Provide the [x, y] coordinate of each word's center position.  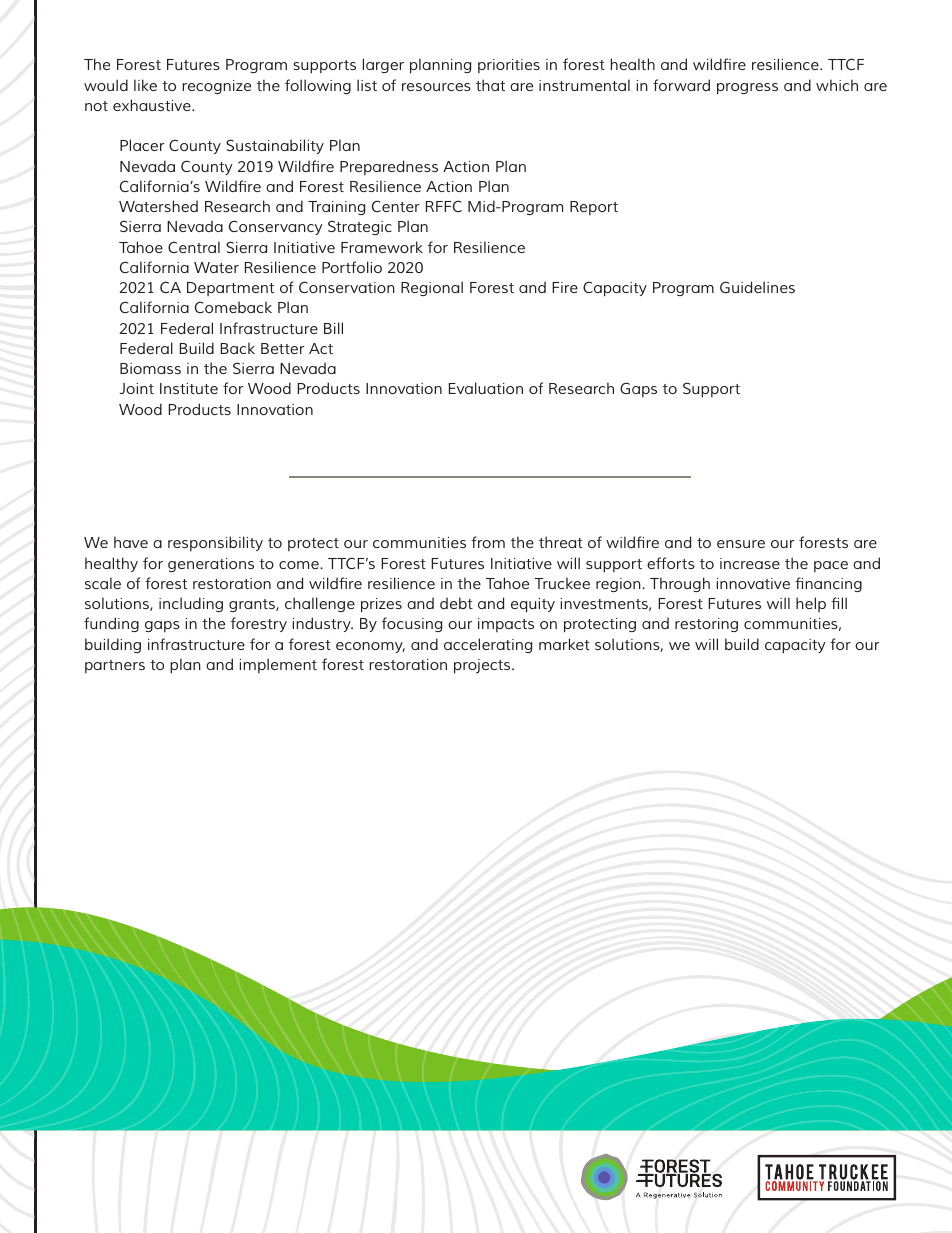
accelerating [488, 645]
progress [747, 89]
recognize [216, 87]
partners [115, 666]
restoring [706, 625]
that [490, 85]
